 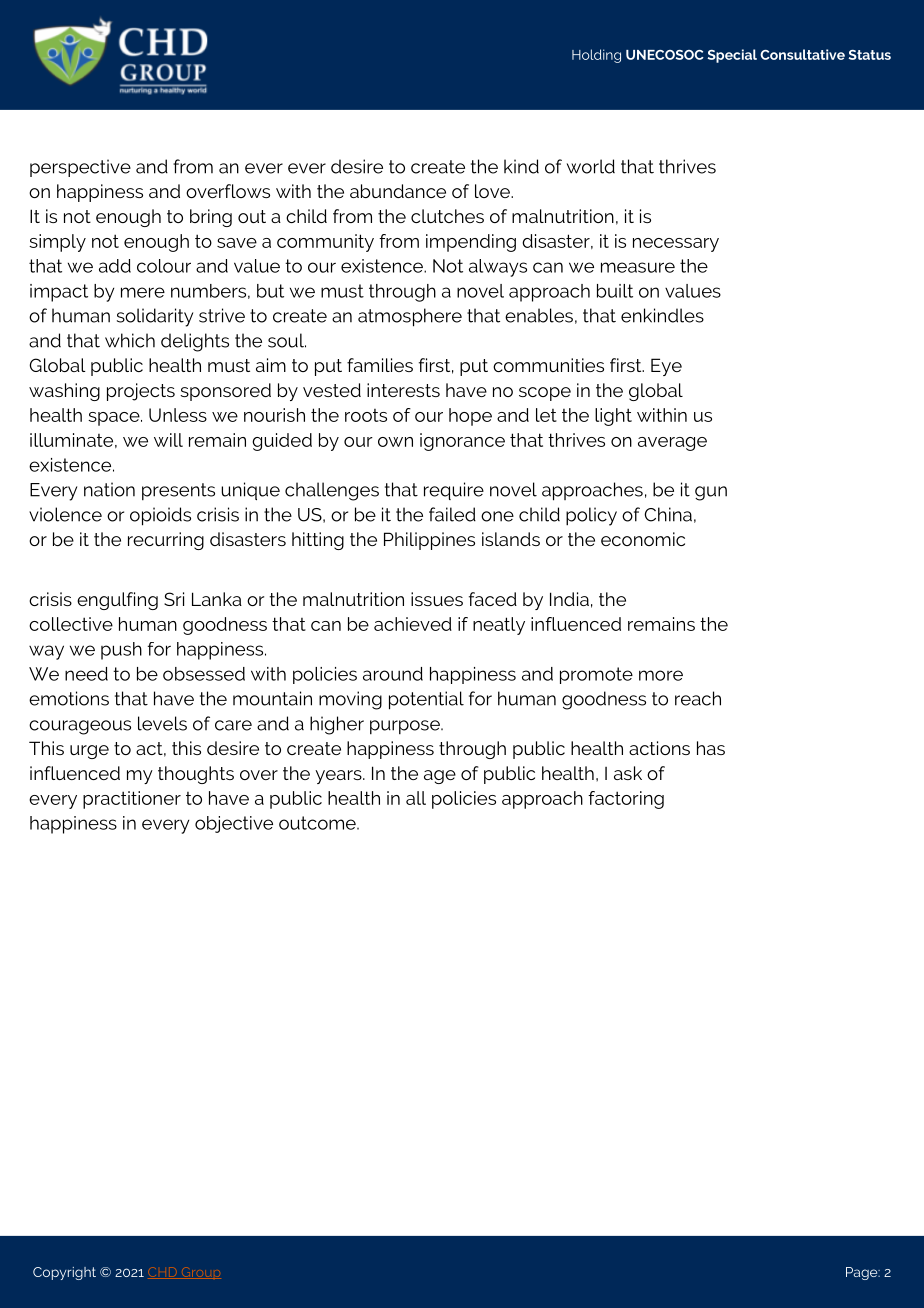 What do you see at coordinates (802, 54) in the screenshot?
I see `Consultative` at bounding box center [802, 54].
